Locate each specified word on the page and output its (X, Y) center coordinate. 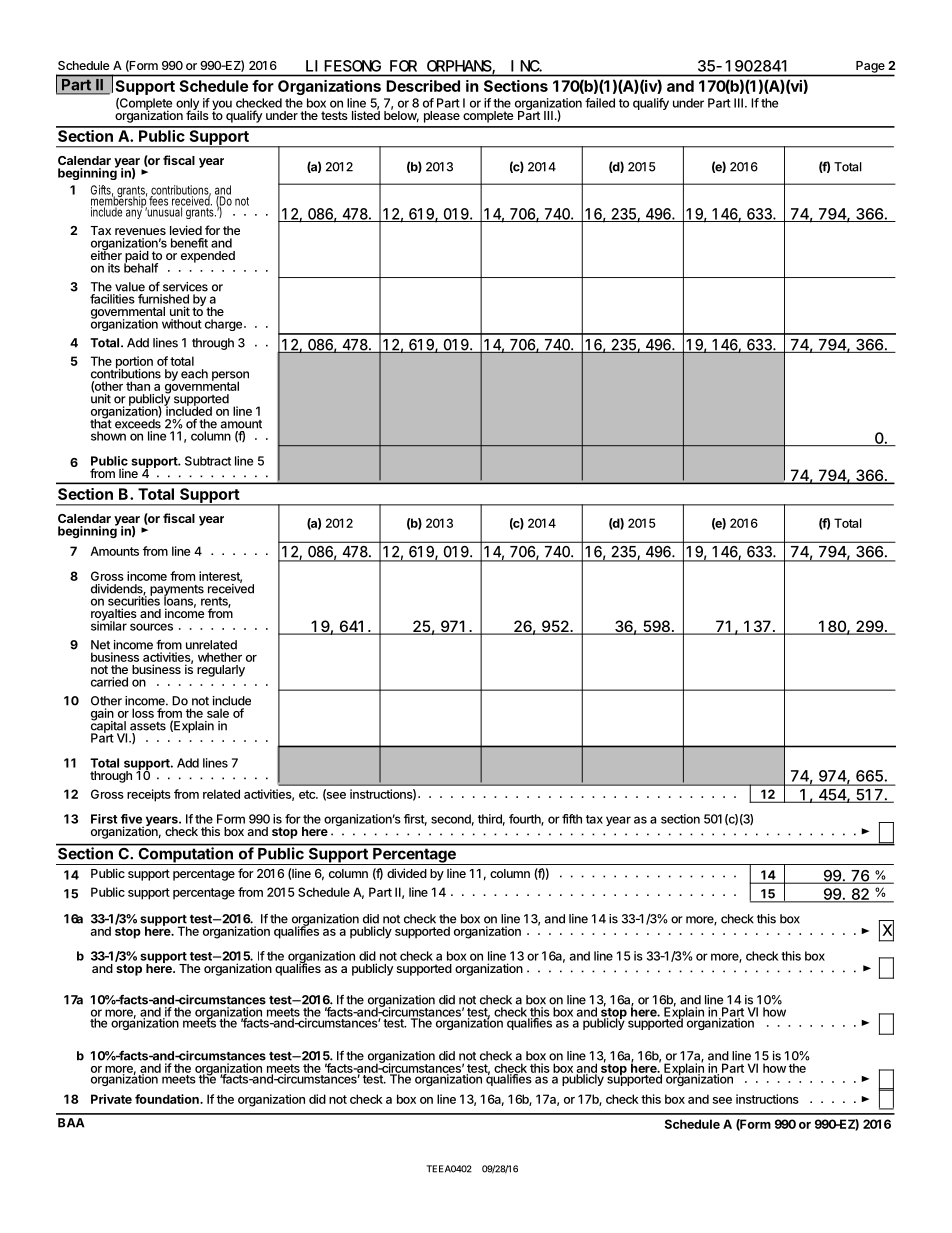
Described (423, 86)
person (230, 377)
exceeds (138, 423)
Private (111, 1099)
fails (197, 114)
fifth (572, 819)
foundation (168, 1099)
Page (870, 67)
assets (148, 726)
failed (600, 103)
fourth (525, 820)
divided (407, 873)
